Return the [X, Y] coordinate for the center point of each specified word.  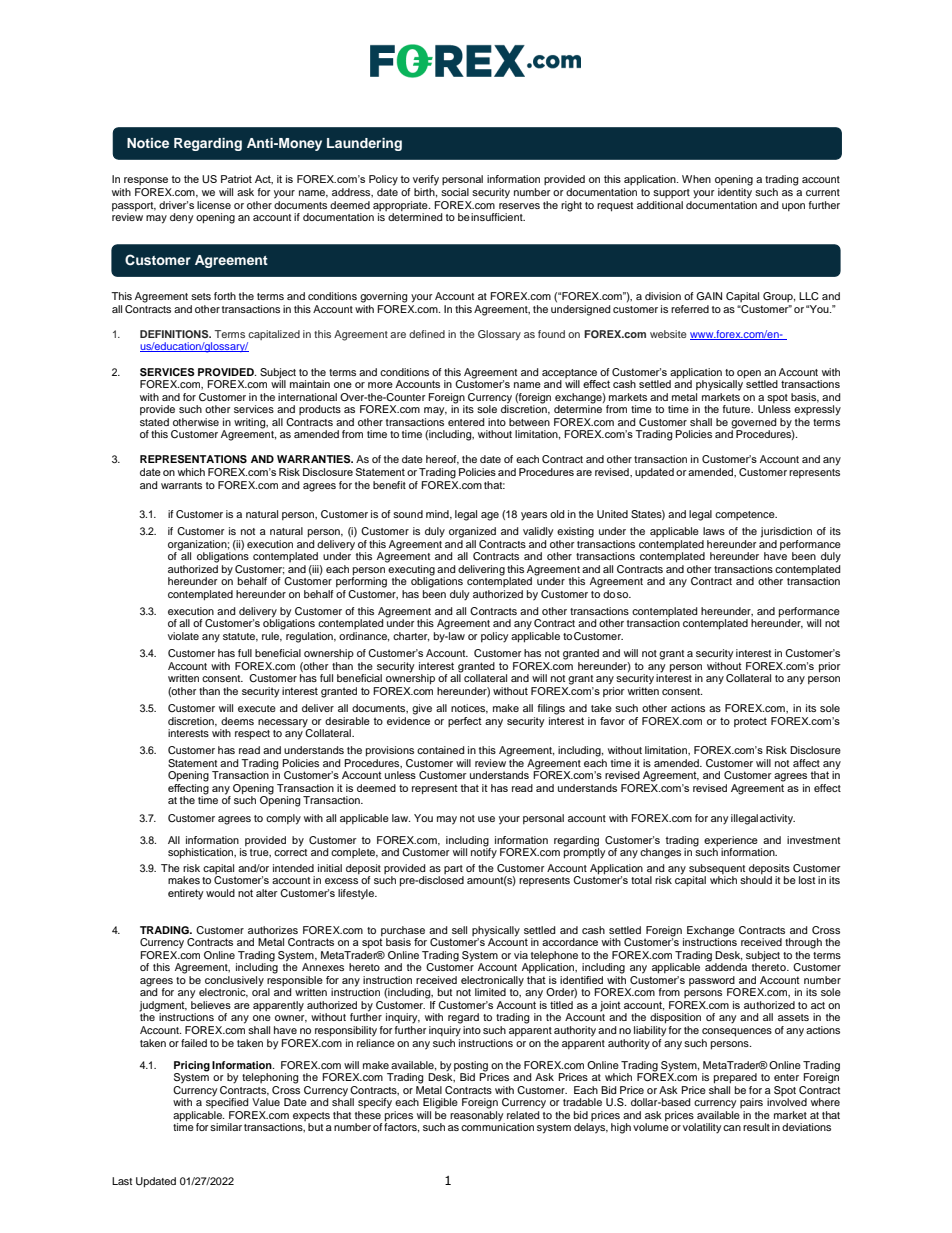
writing [251, 423]
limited [490, 992]
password [713, 982]
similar [226, 1127]
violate [183, 636]
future [738, 409]
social [455, 192]
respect [252, 735]
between [529, 422]
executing [411, 571]
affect [806, 763]
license [214, 205]
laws [714, 531]
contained [441, 750]
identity [735, 193]
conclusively [234, 982]
